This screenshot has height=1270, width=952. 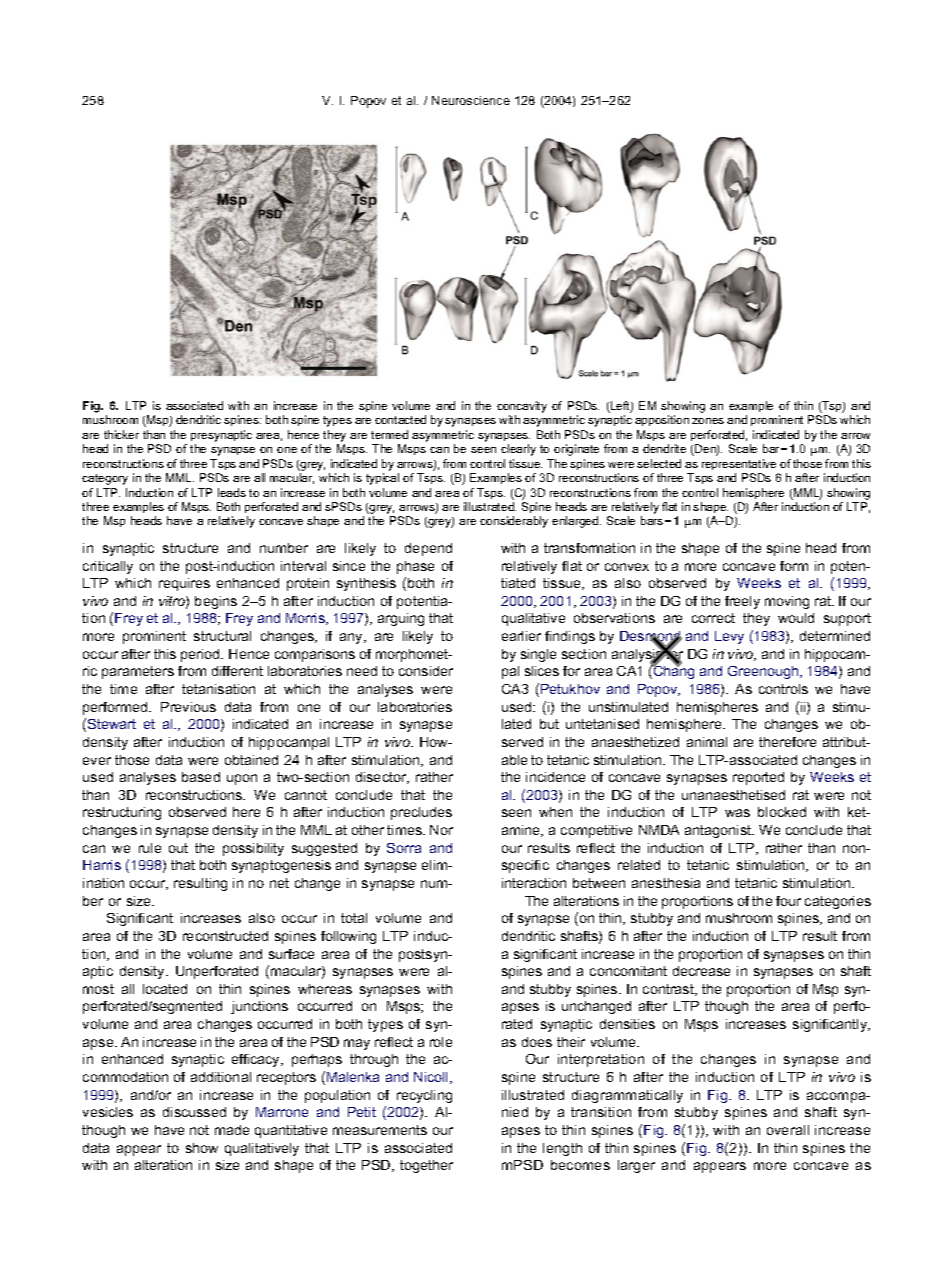 What do you see at coordinates (522, 407) in the screenshot?
I see `concavity` at bounding box center [522, 407].
